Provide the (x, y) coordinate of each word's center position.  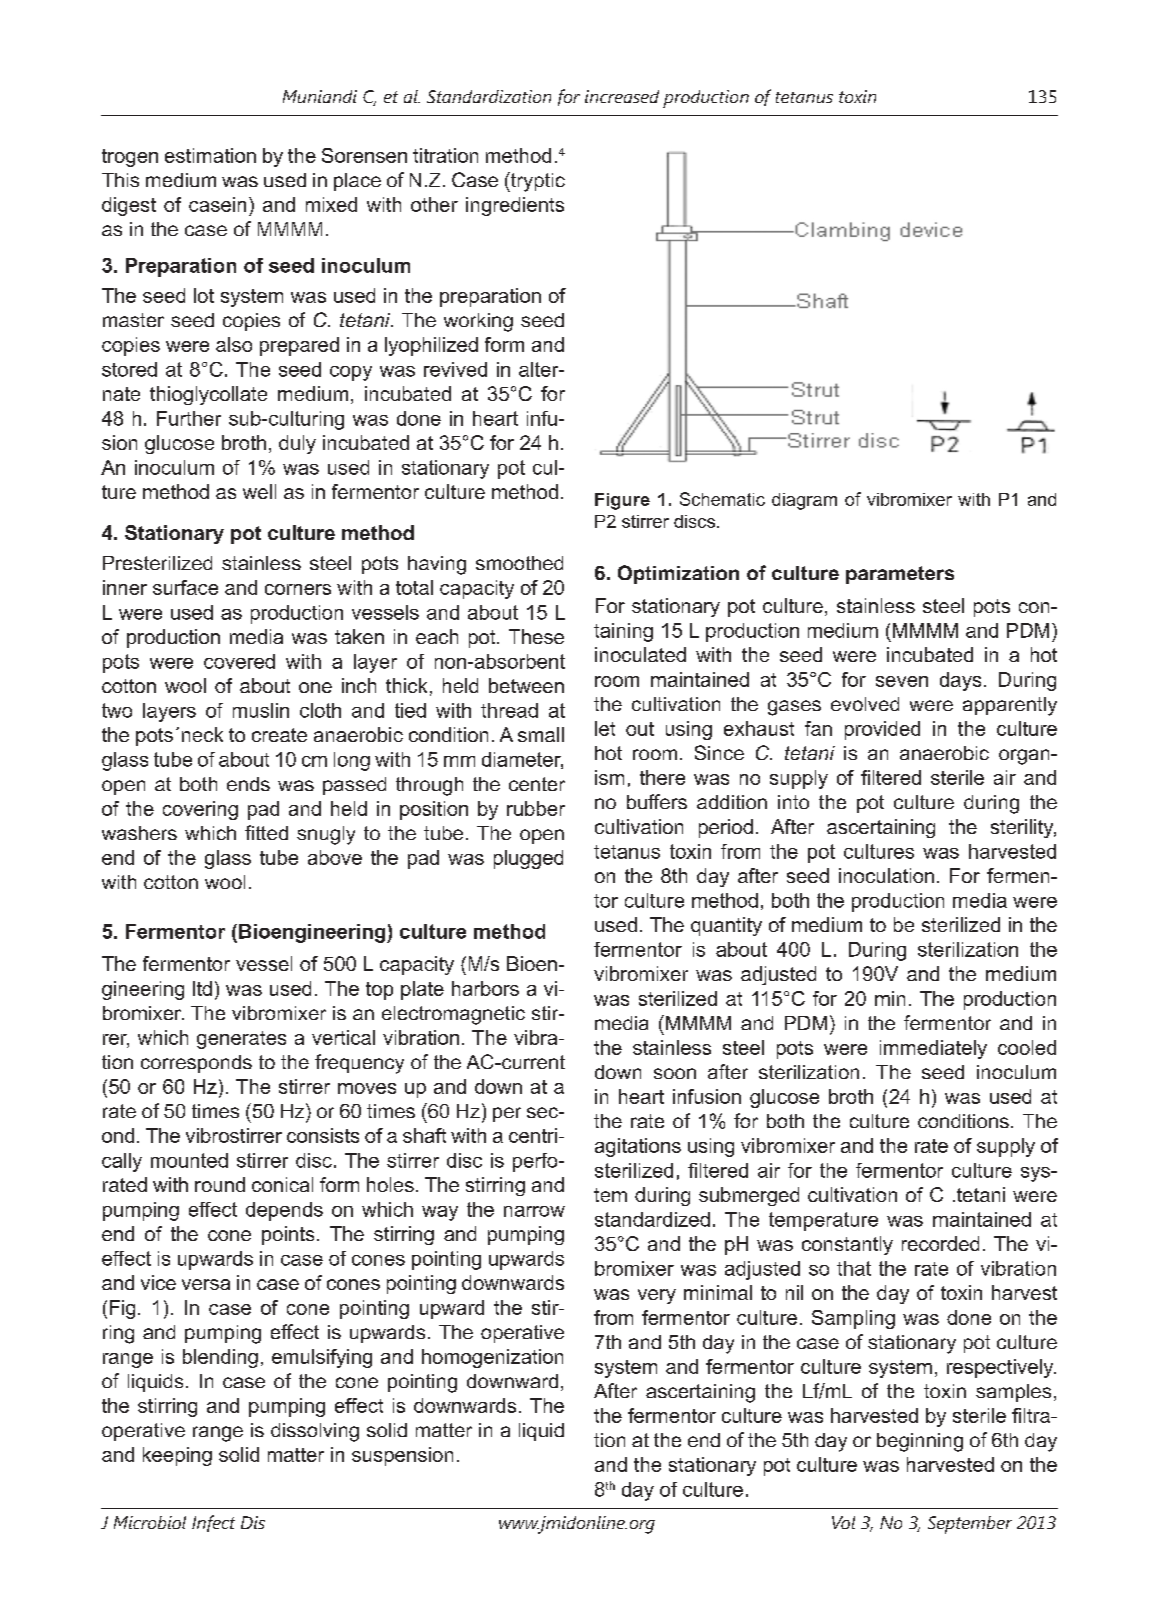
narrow (534, 1211)
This (120, 180)
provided (882, 730)
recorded (940, 1243)
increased (622, 96)
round (220, 1184)
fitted (266, 832)
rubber (536, 808)
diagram (804, 501)
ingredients (515, 206)
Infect (213, 1523)
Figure (622, 501)
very (657, 1296)
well (259, 491)
